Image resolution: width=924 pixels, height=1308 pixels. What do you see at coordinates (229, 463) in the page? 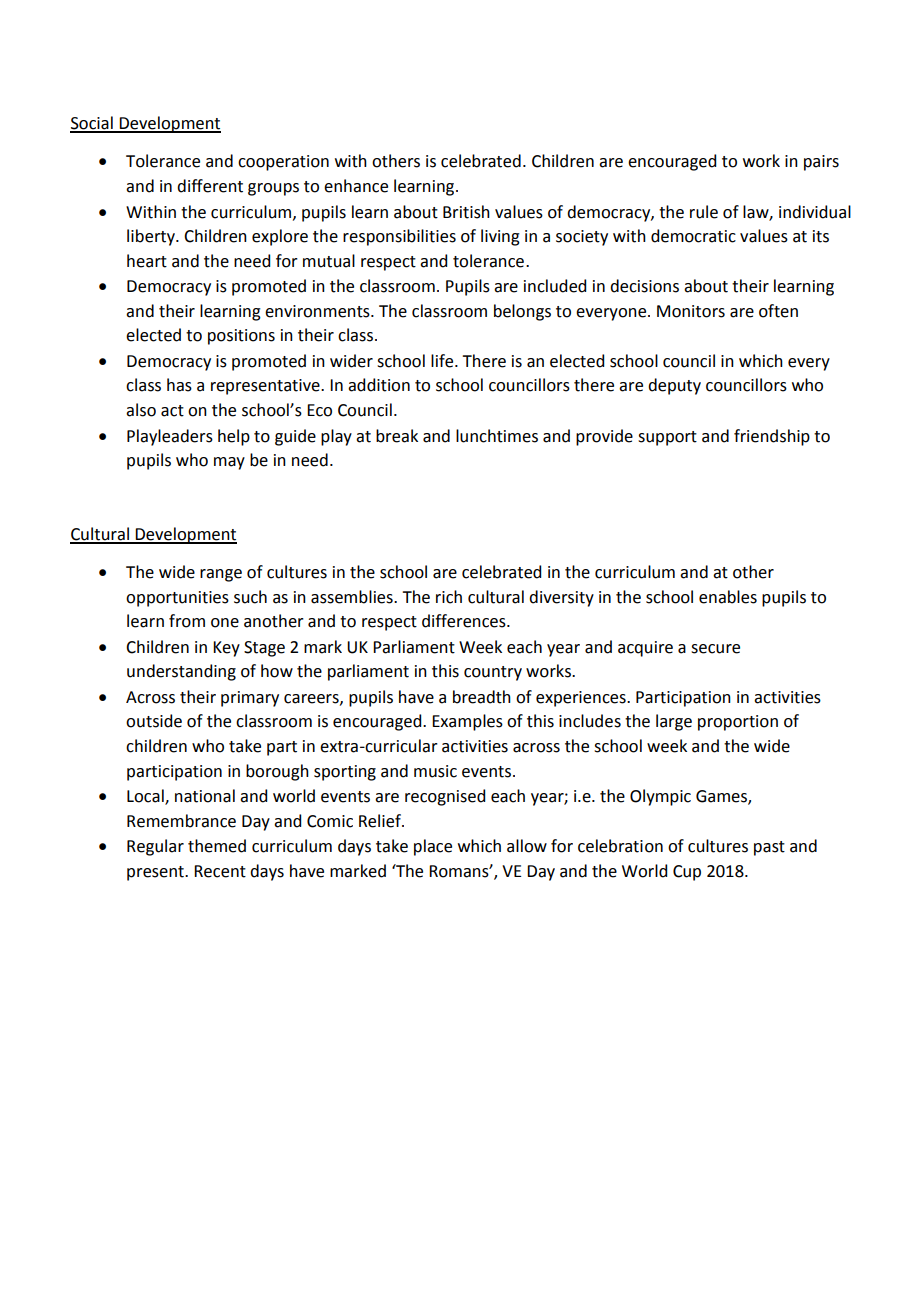
I see `may` at bounding box center [229, 463].
